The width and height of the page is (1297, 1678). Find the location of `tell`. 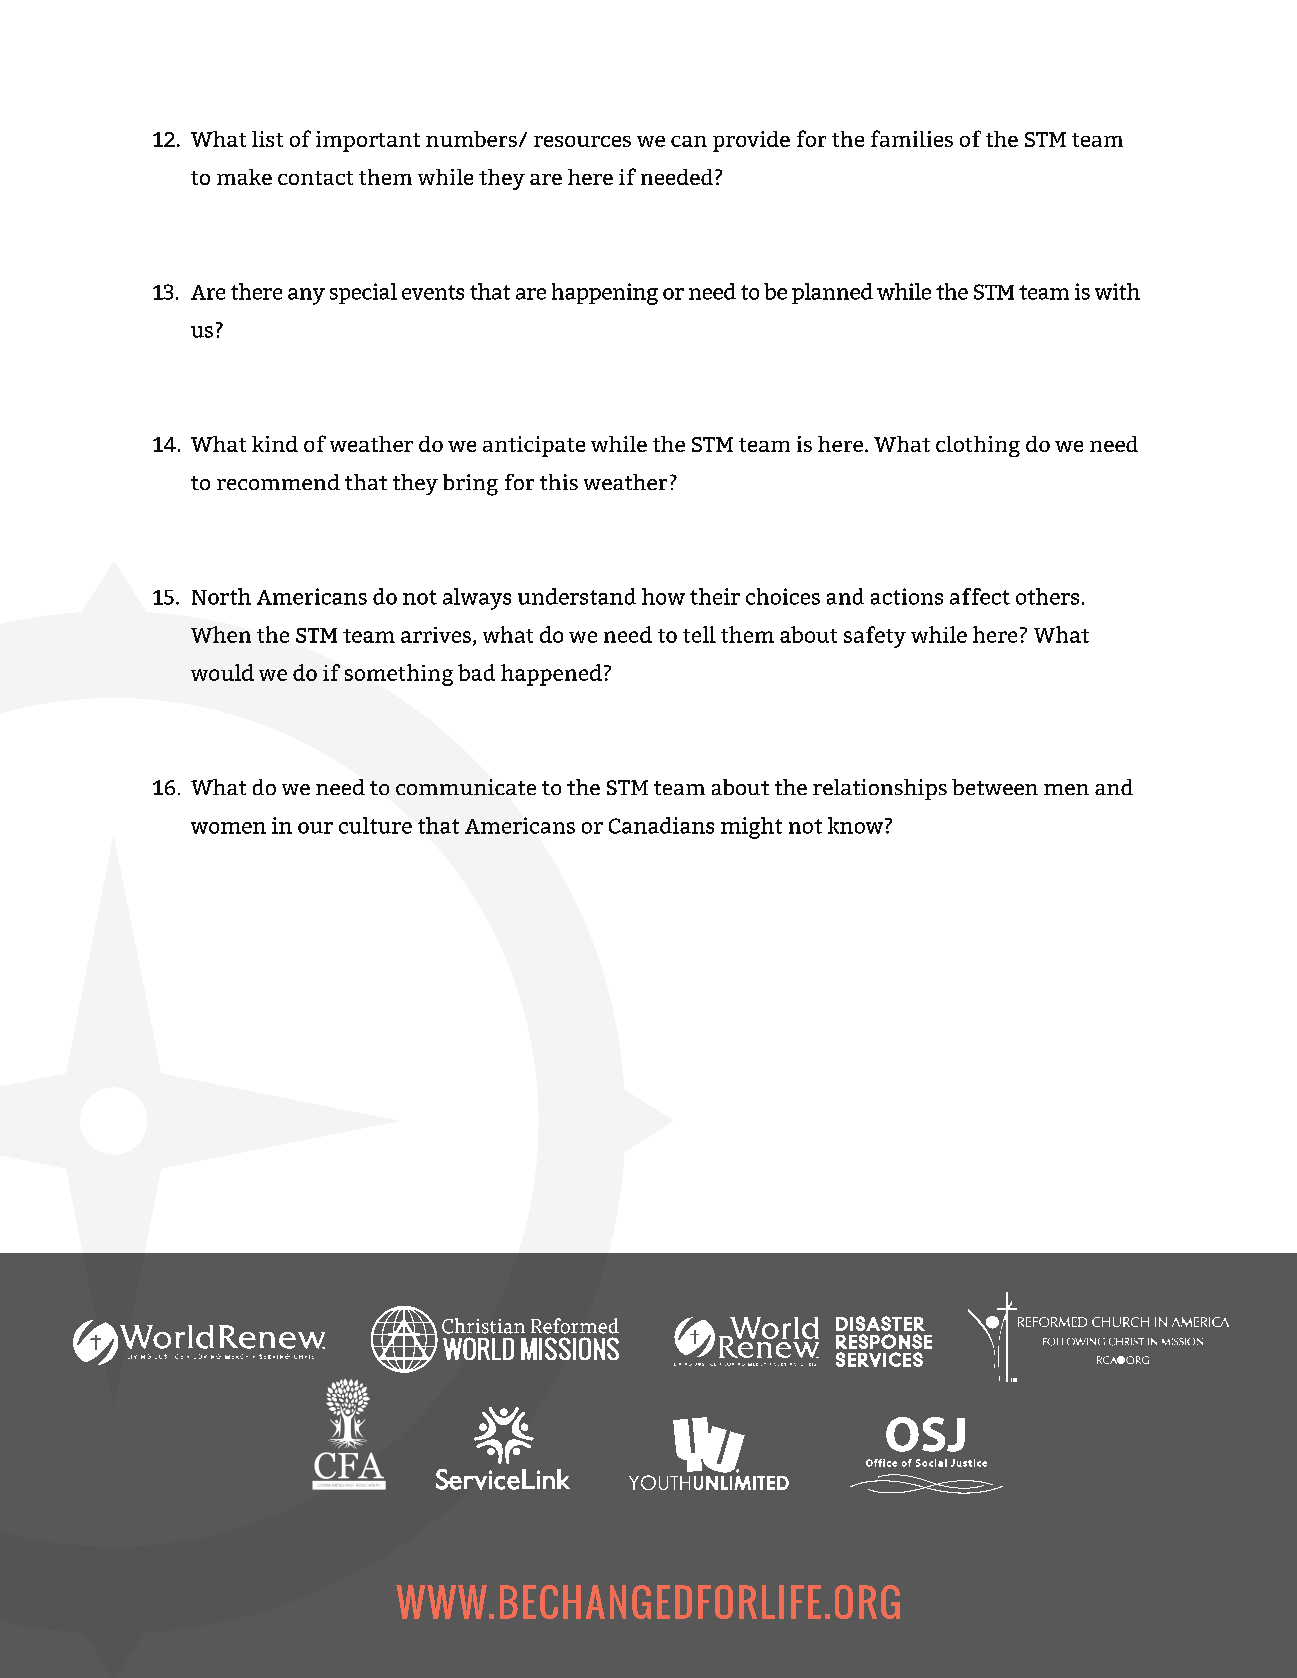

tell is located at coordinates (699, 634).
